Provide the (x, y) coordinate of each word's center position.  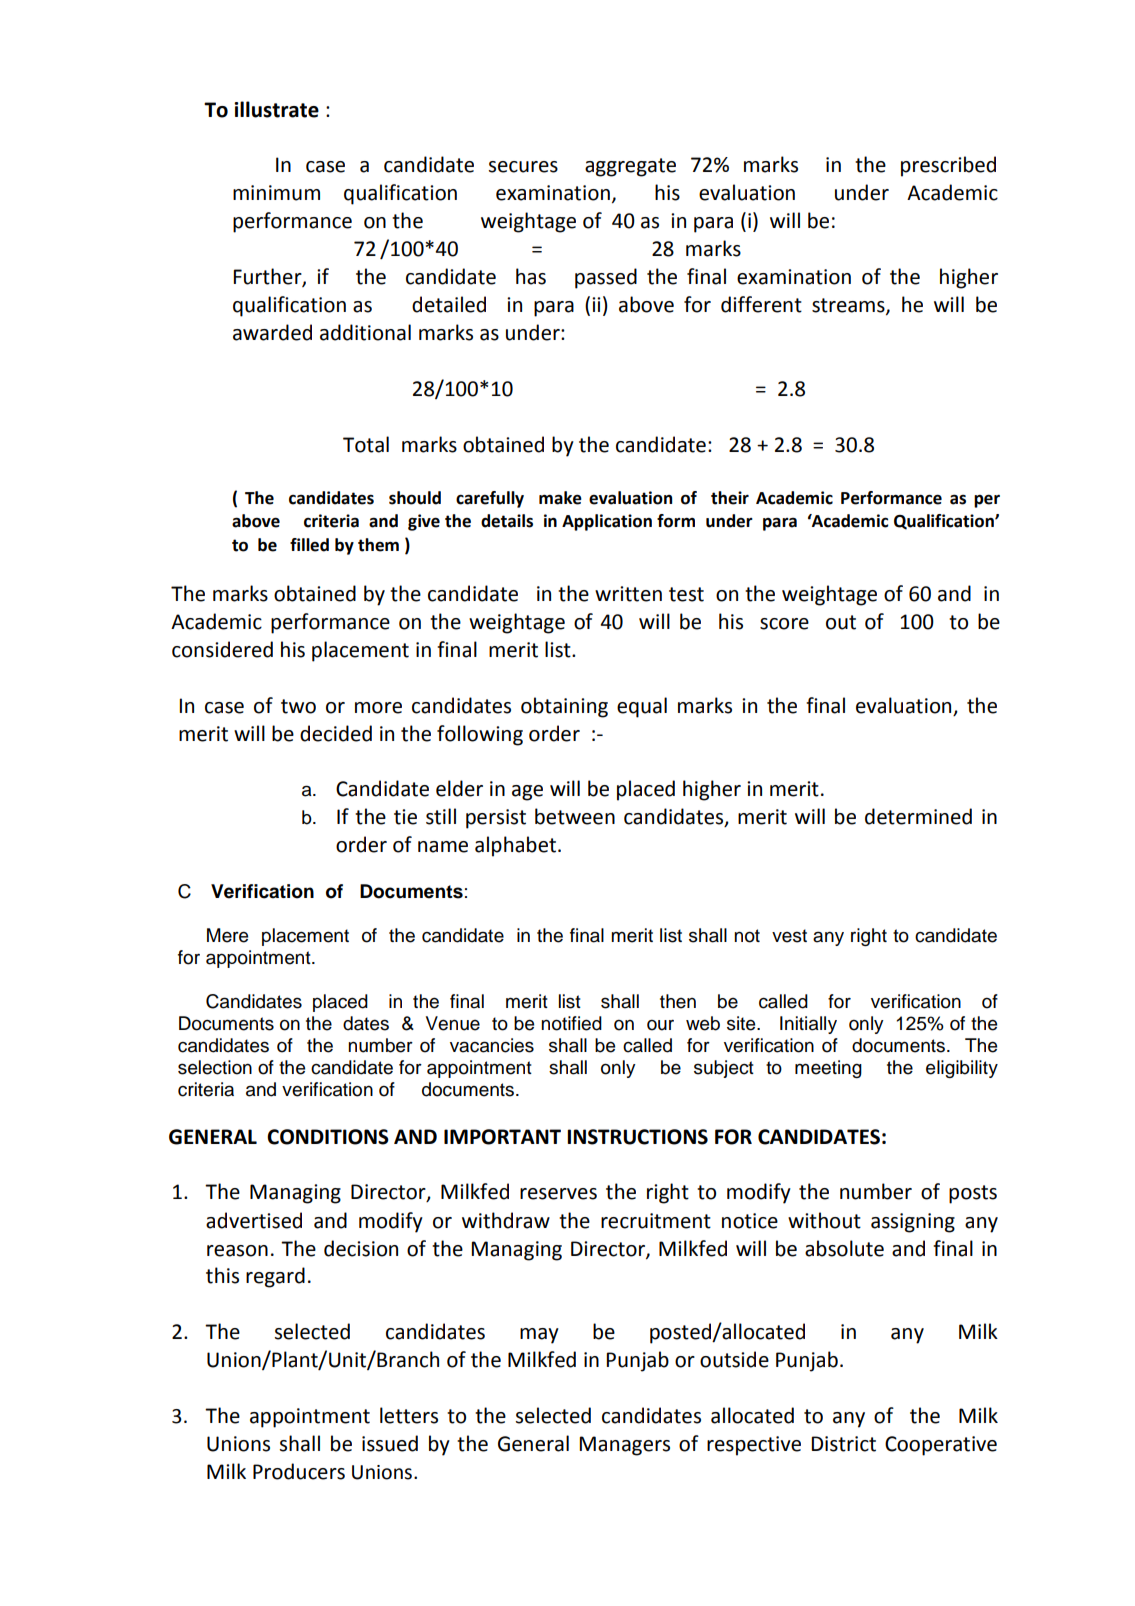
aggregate (630, 167)
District (843, 1444)
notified (571, 1023)
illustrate (276, 109)
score (784, 624)
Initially (808, 1025)
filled (309, 545)
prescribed (948, 166)
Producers (299, 1471)
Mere (227, 935)
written (628, 594)
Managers (624, 1446)
